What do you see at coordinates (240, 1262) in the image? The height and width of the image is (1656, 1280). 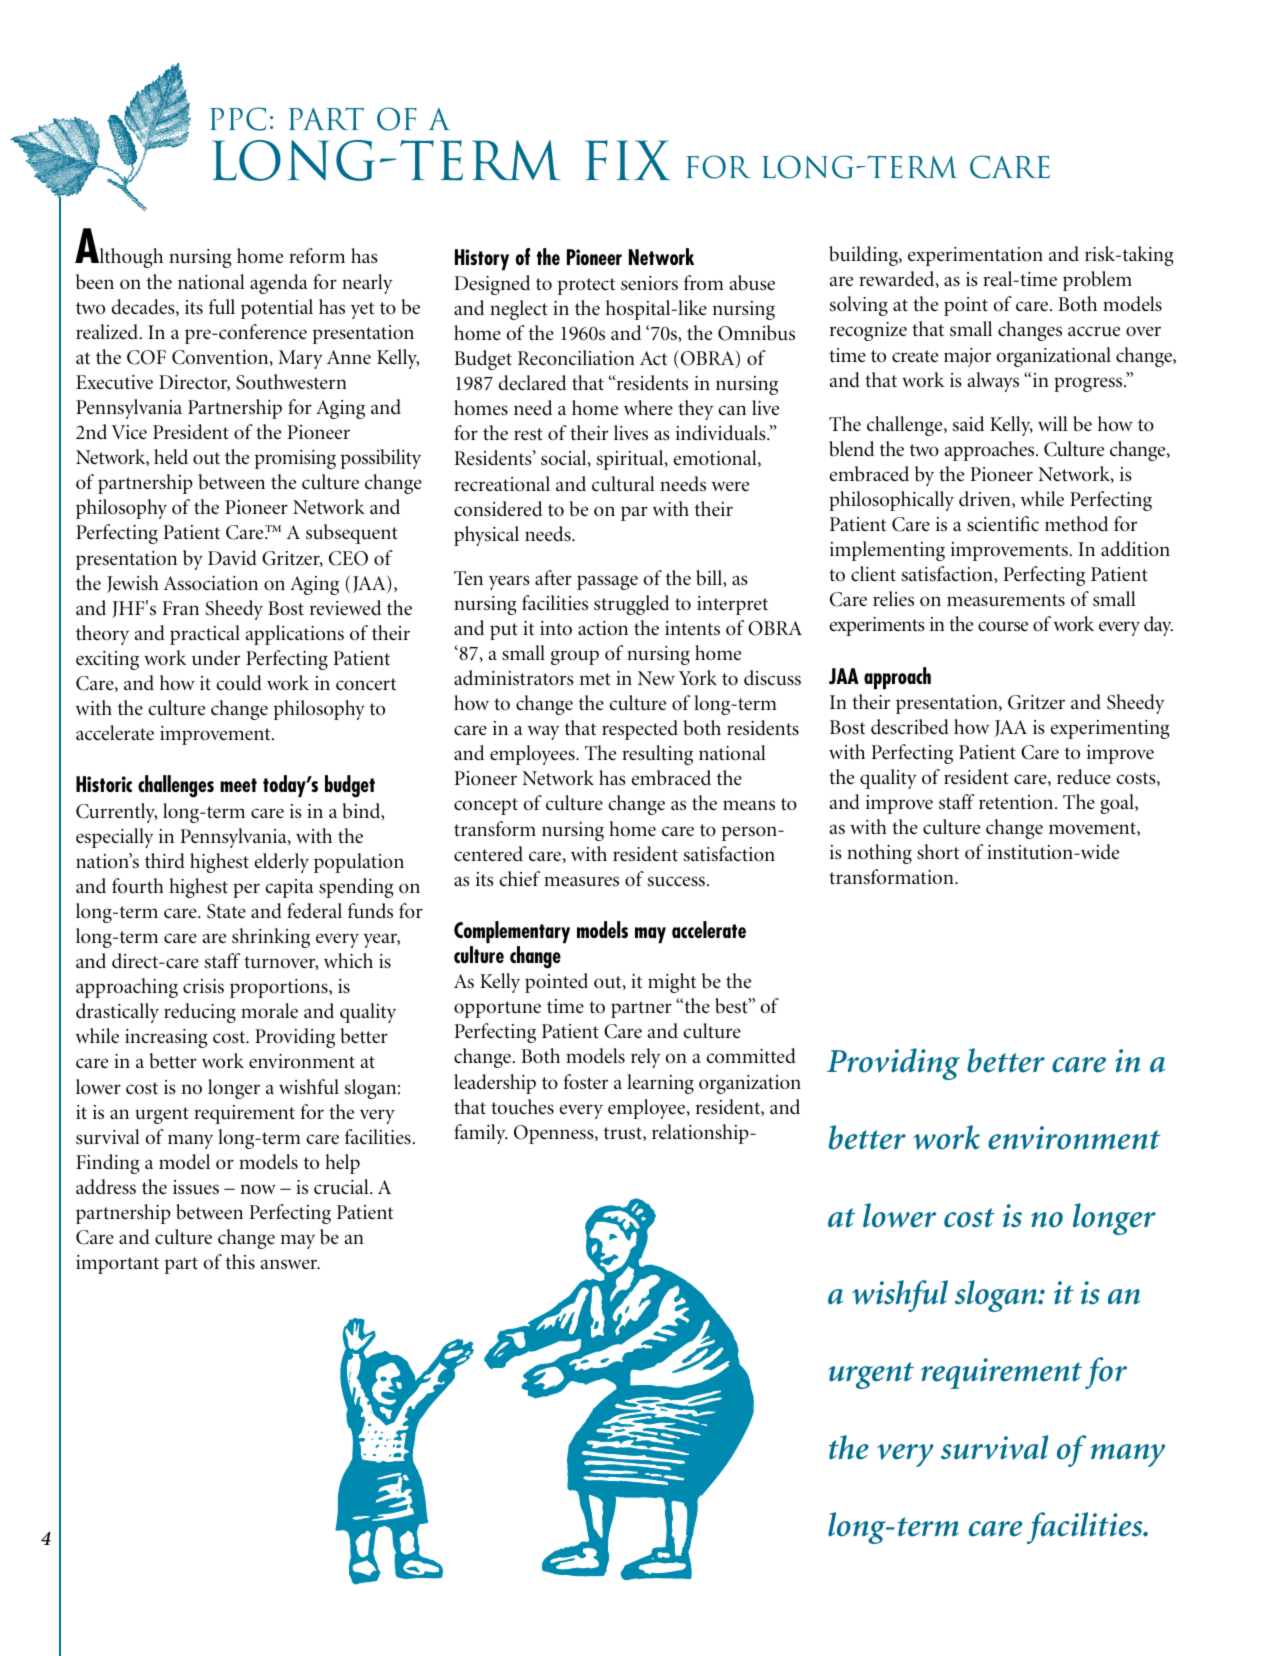 I see `this` at bounding box center [240, 1262].
